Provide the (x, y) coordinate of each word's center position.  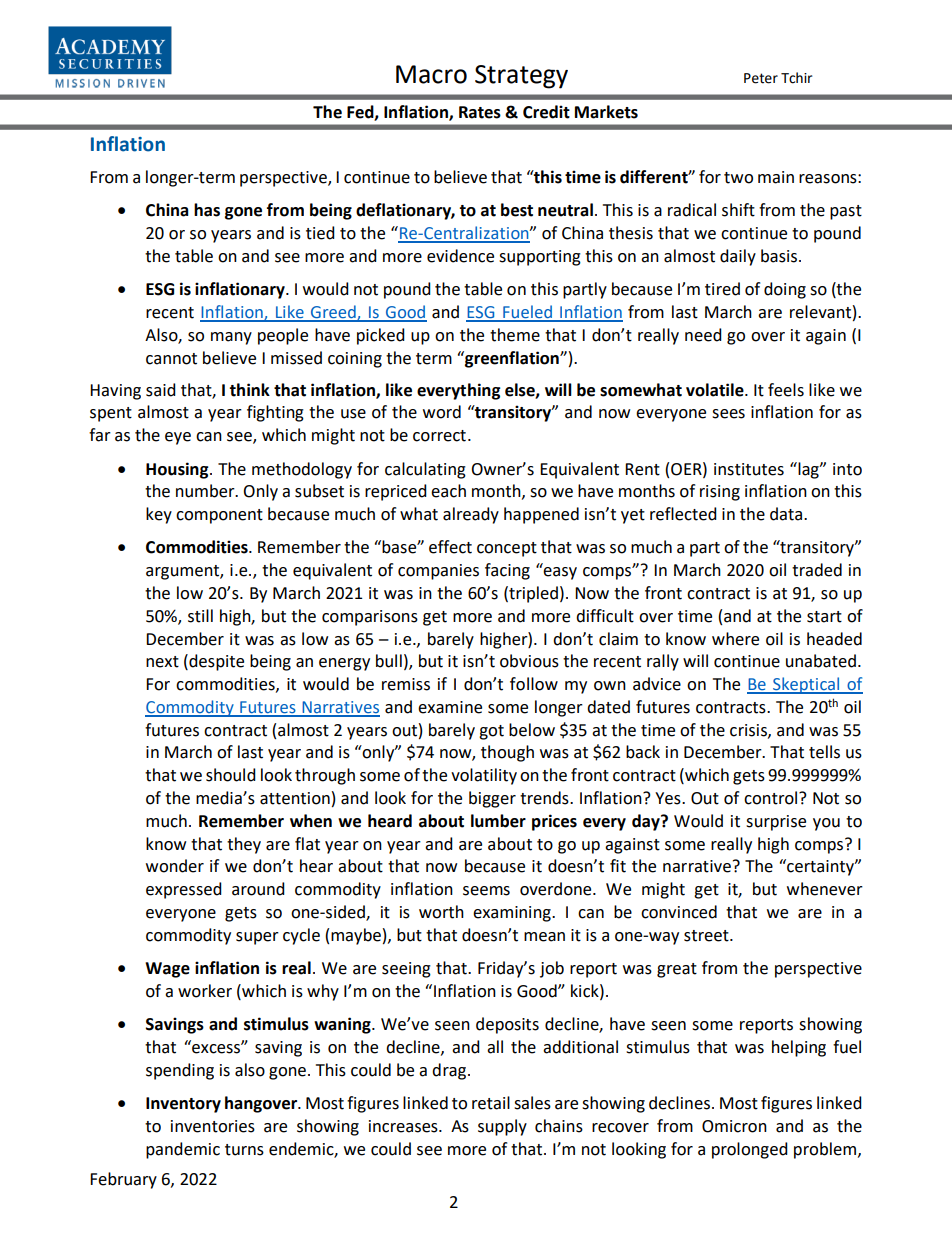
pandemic (183, 1150)
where (735, 639)
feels (786, 390)
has (207, 210)
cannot (171, 359)
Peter (761, 78)
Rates (480, 112)
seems (486, 891)
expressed (184, 890)
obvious (529, 661)
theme (515, 335)
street (707, 936)
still (200, 616)
